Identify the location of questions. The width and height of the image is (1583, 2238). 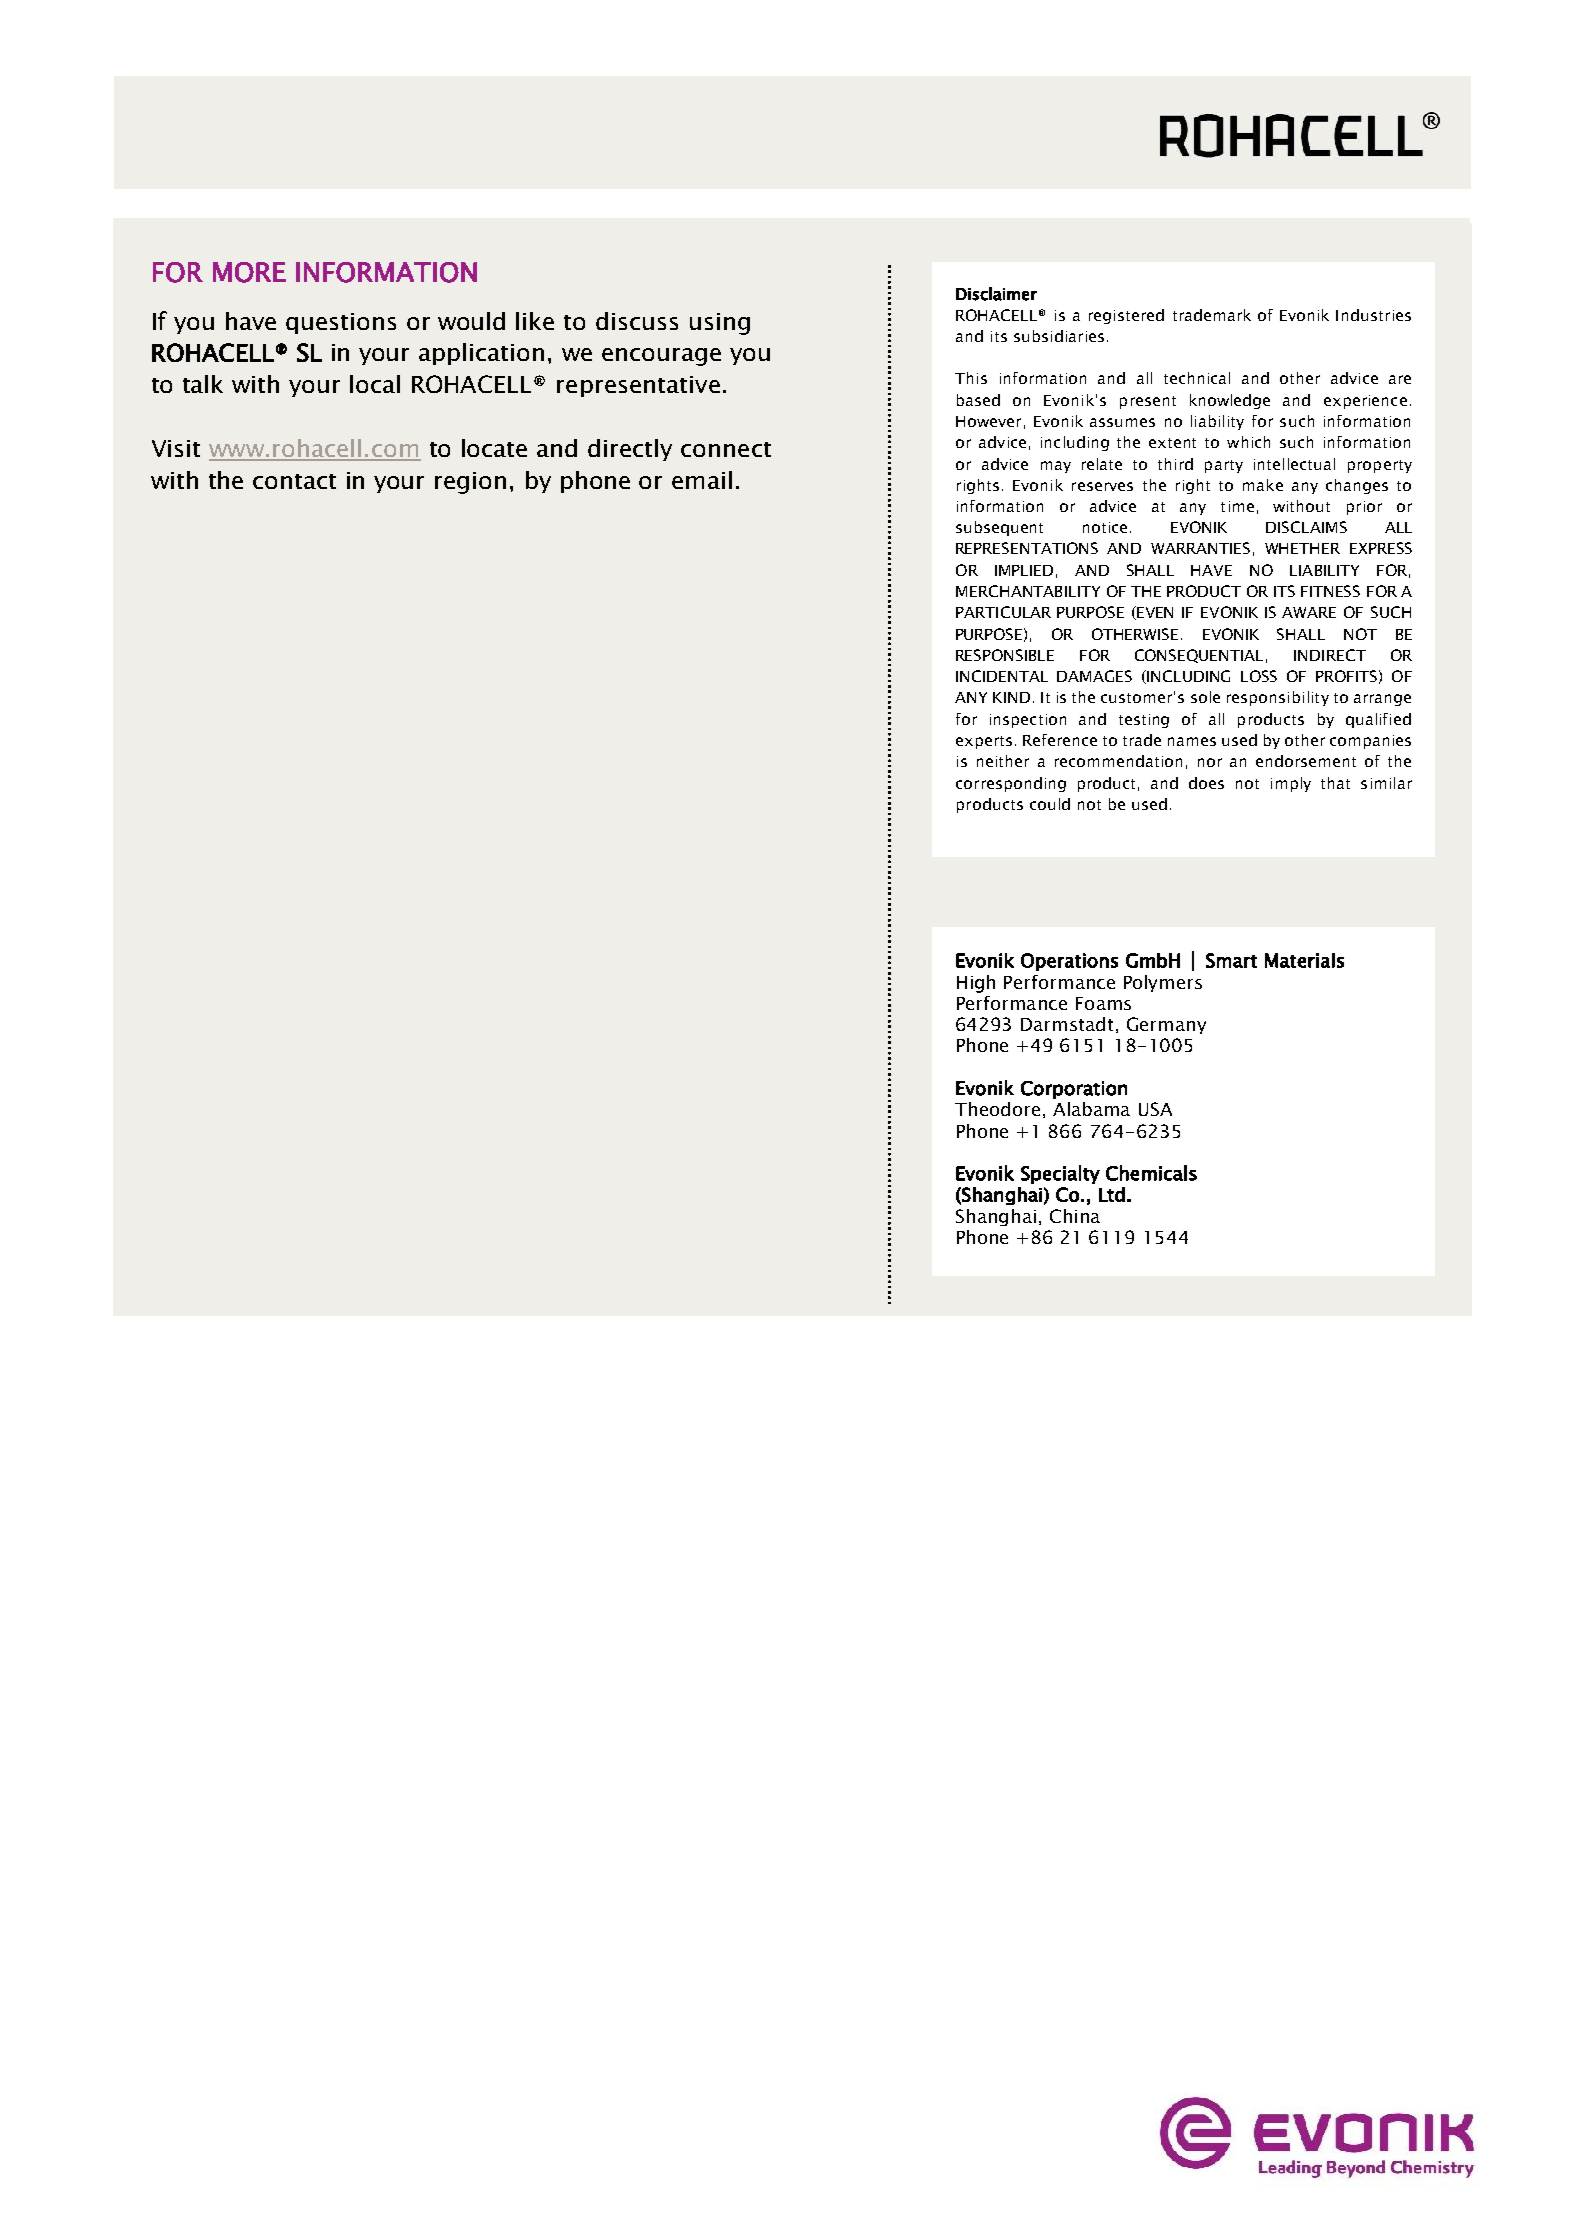
(341, 323).
